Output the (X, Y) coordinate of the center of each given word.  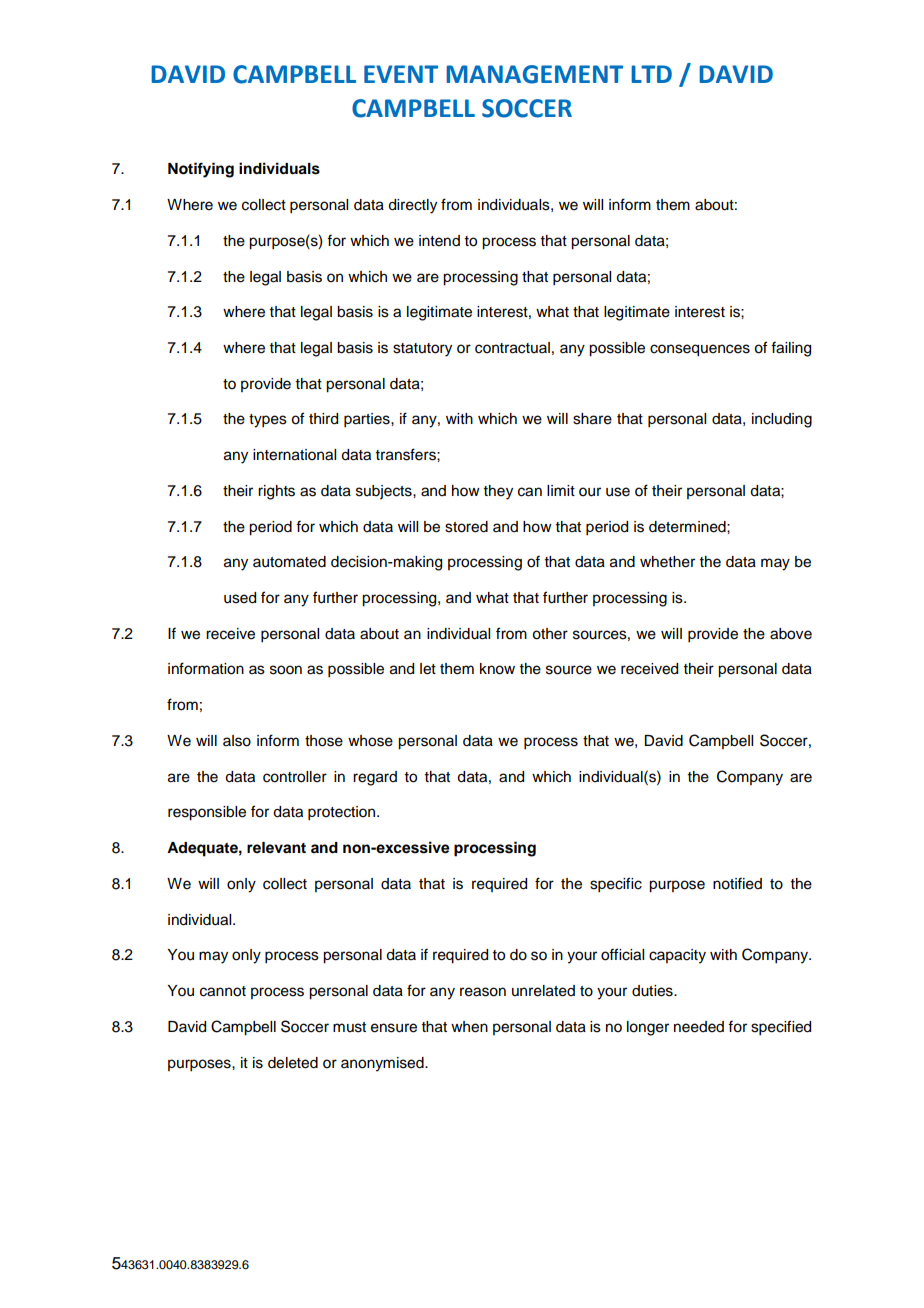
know (497, 669)
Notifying (201, 170)
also (237, 741)
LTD (652, 74)
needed (699, 1027)
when (469, 1027)
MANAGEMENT (535, 74)
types (268, 421)
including (782, 420)
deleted (293, 1063)
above (791, 634)
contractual (512, 348)
